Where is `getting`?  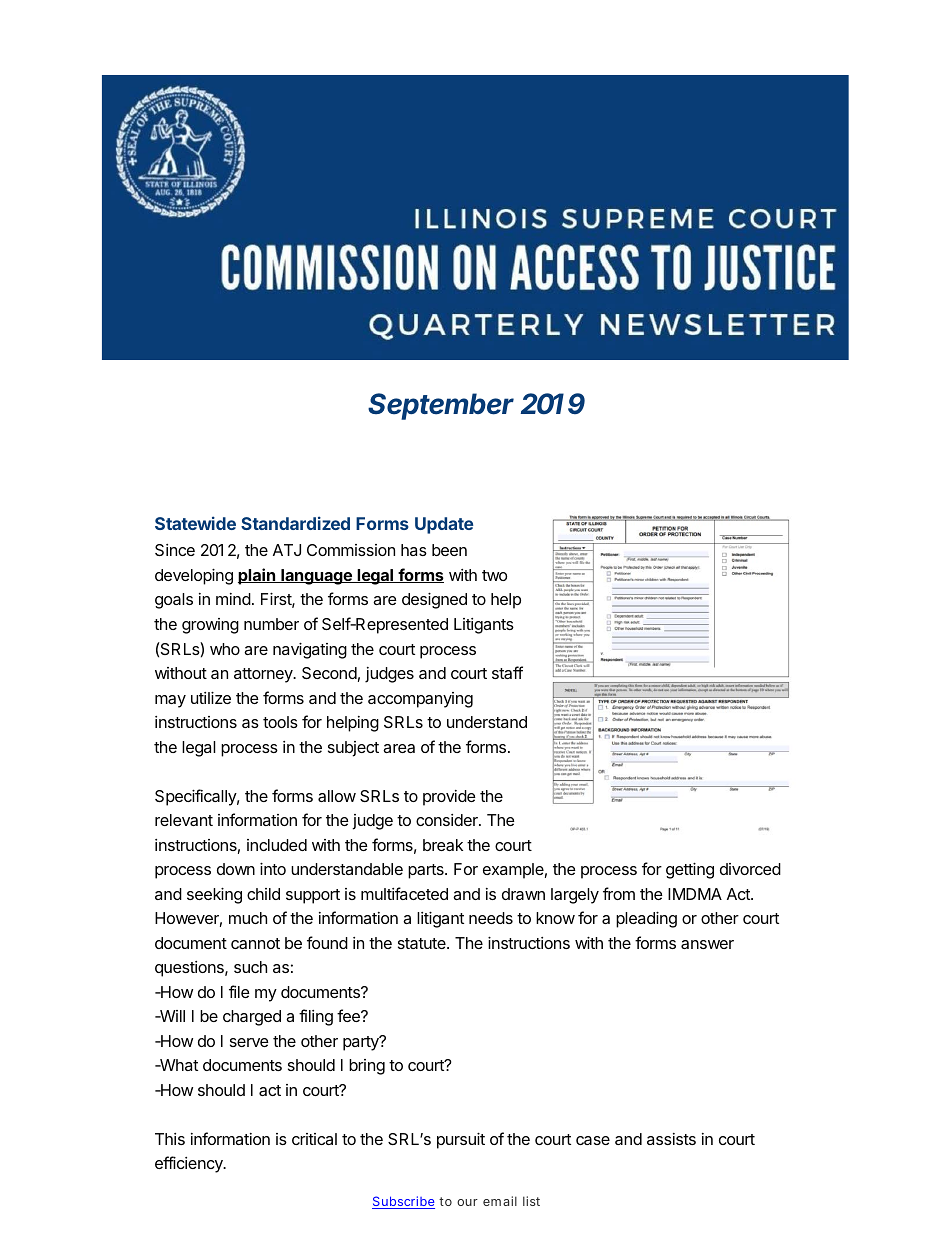 getting is located at coordinates (690, 870).
